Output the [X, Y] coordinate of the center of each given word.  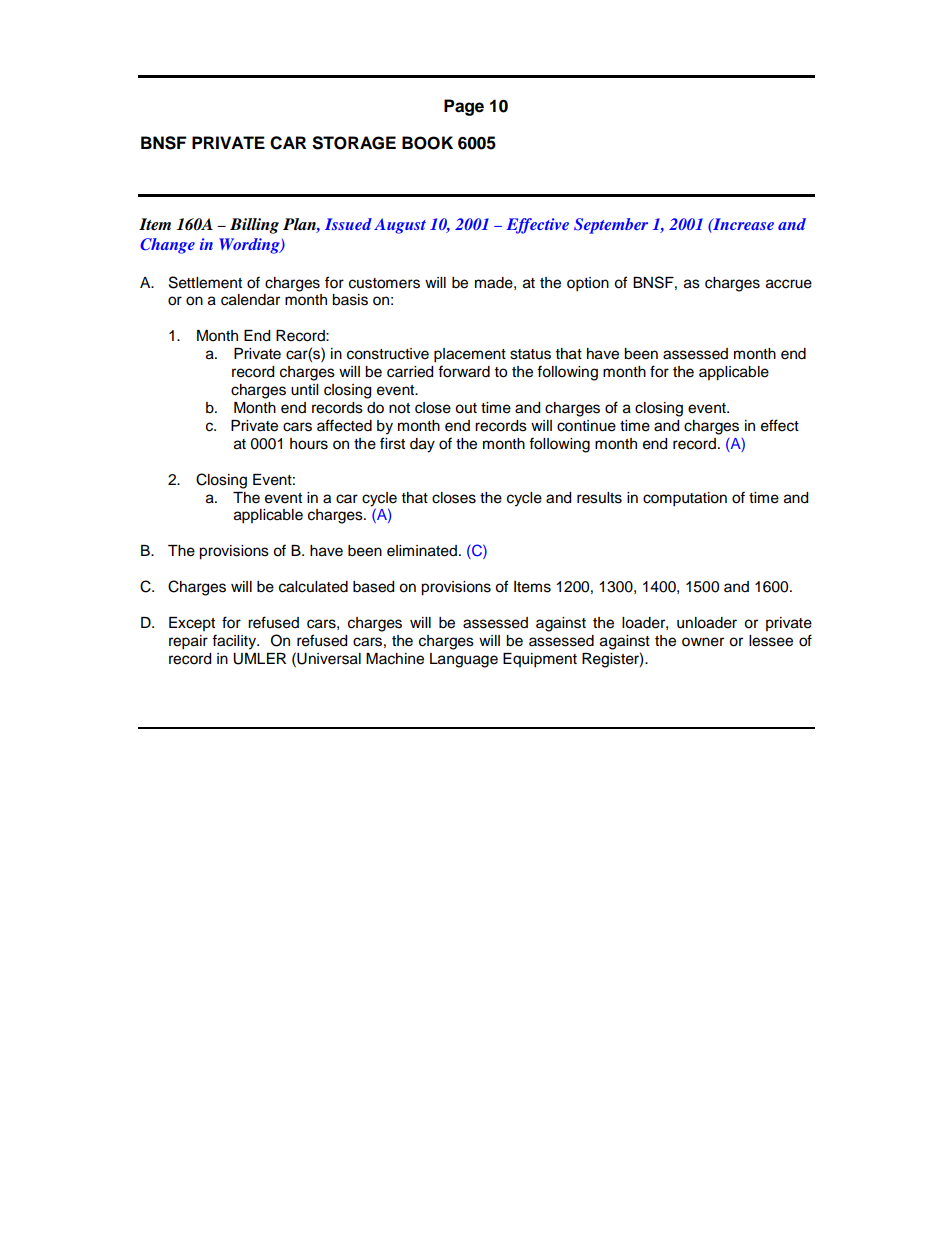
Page [464, 107]
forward [464, 371]
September [611, 226]
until [304, 390]
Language [464, 660]
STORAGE [354, 143]
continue [586, 426]
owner [703, 642]
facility [235, 642]
